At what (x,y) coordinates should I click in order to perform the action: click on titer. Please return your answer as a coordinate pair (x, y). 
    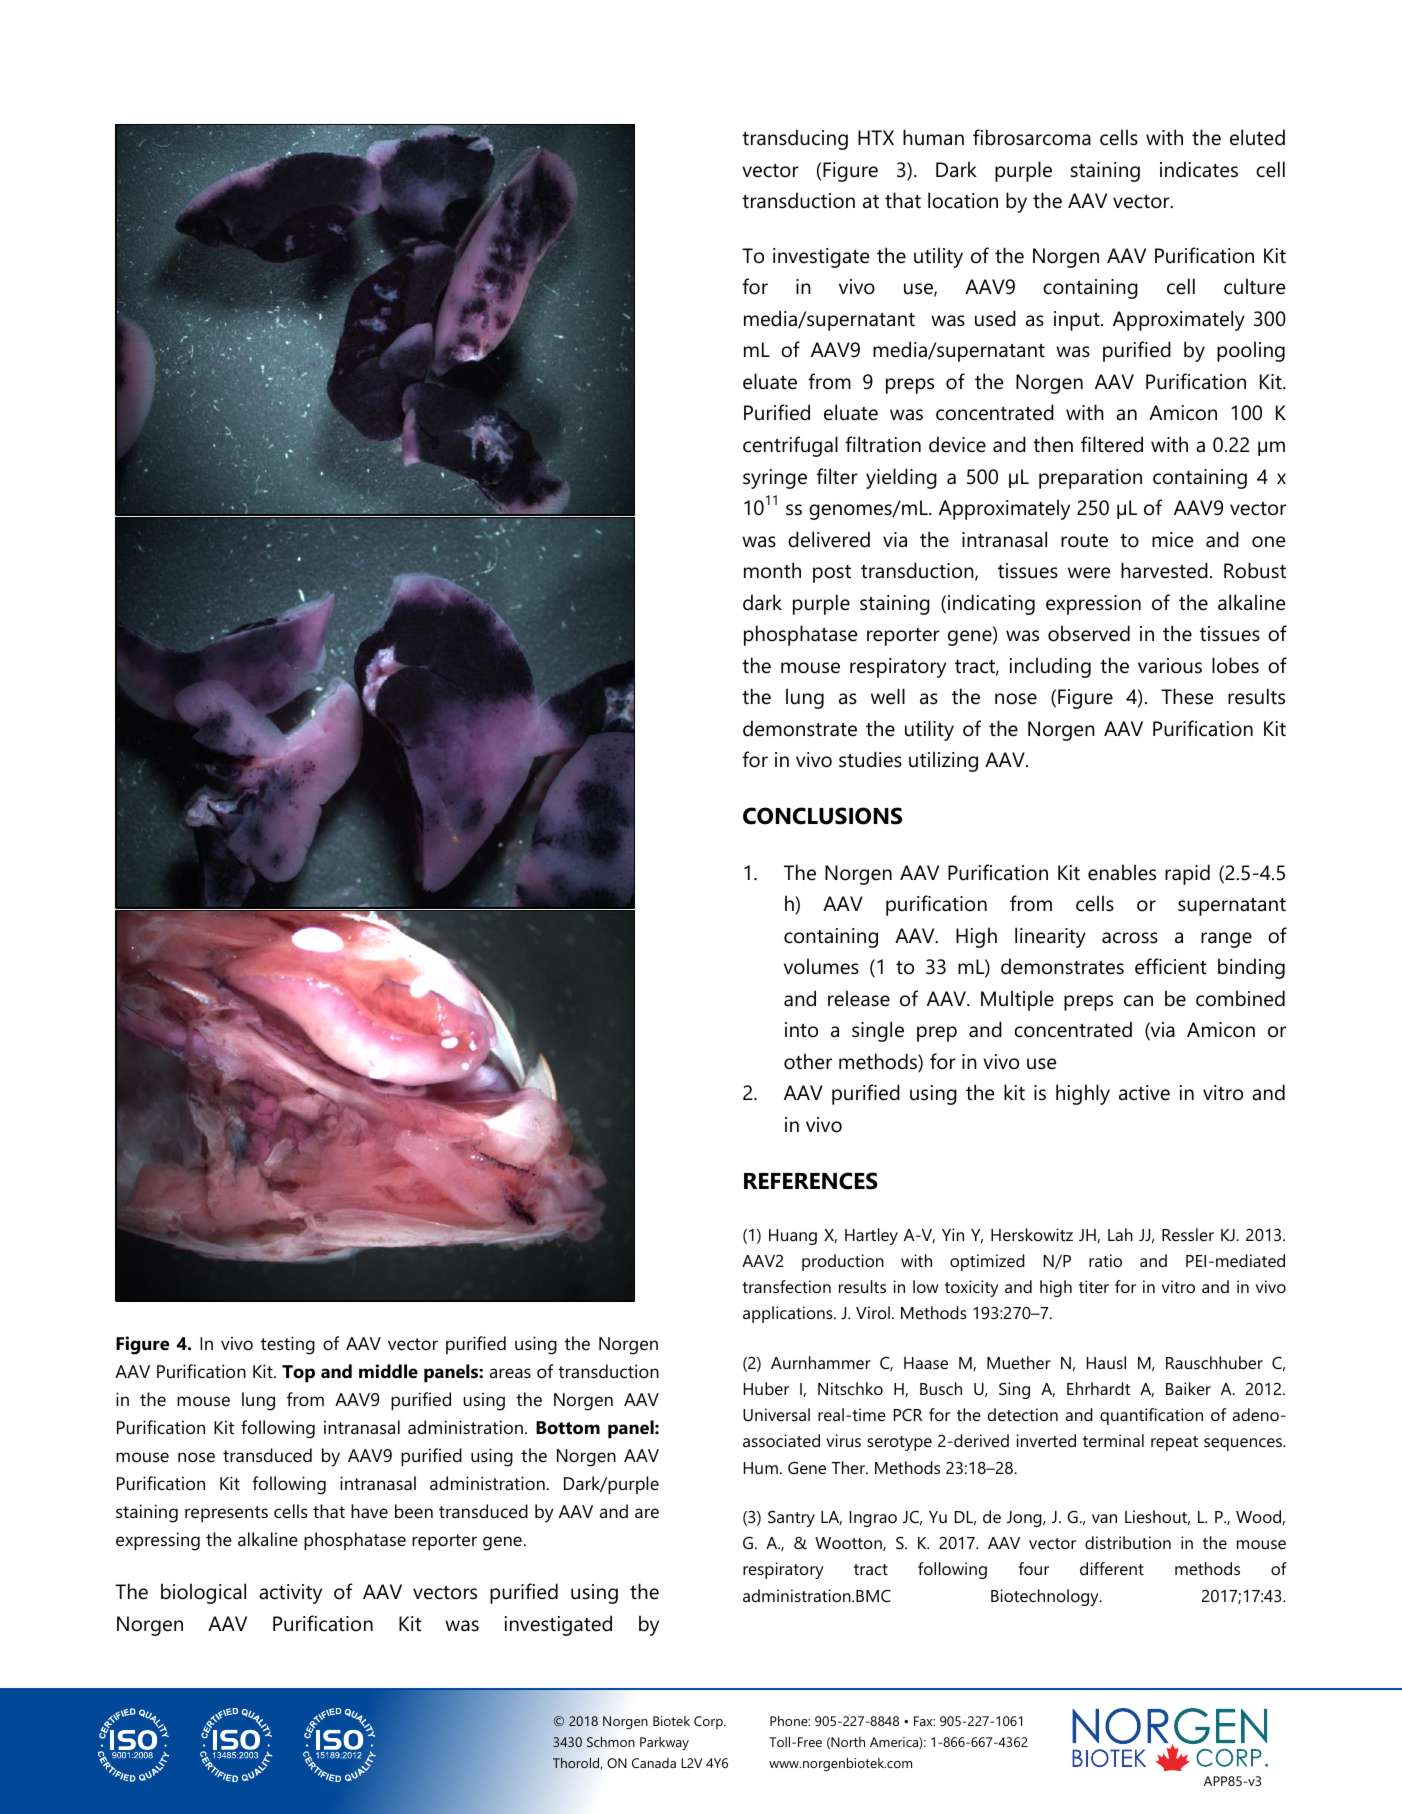
    Looking at the image, I should click on (1094, 1286).
